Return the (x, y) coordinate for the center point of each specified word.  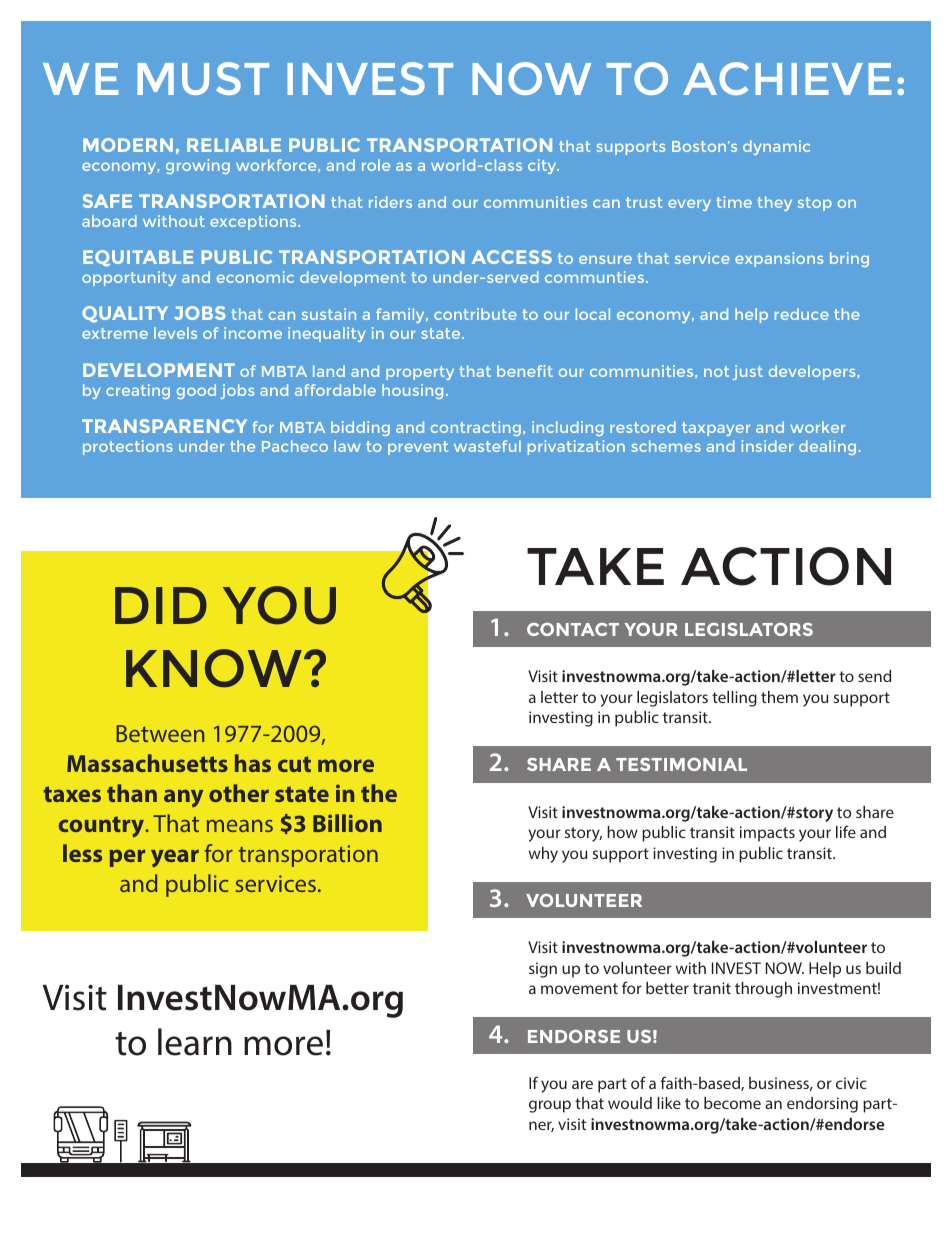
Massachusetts (147, 763)
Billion (347, 823)
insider (767, 446)
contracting (476, 428)
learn (195, 1042)
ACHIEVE (787, 78)
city (543, 166)
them (779, 697)
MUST (203, 78)
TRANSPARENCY (164, 426)
